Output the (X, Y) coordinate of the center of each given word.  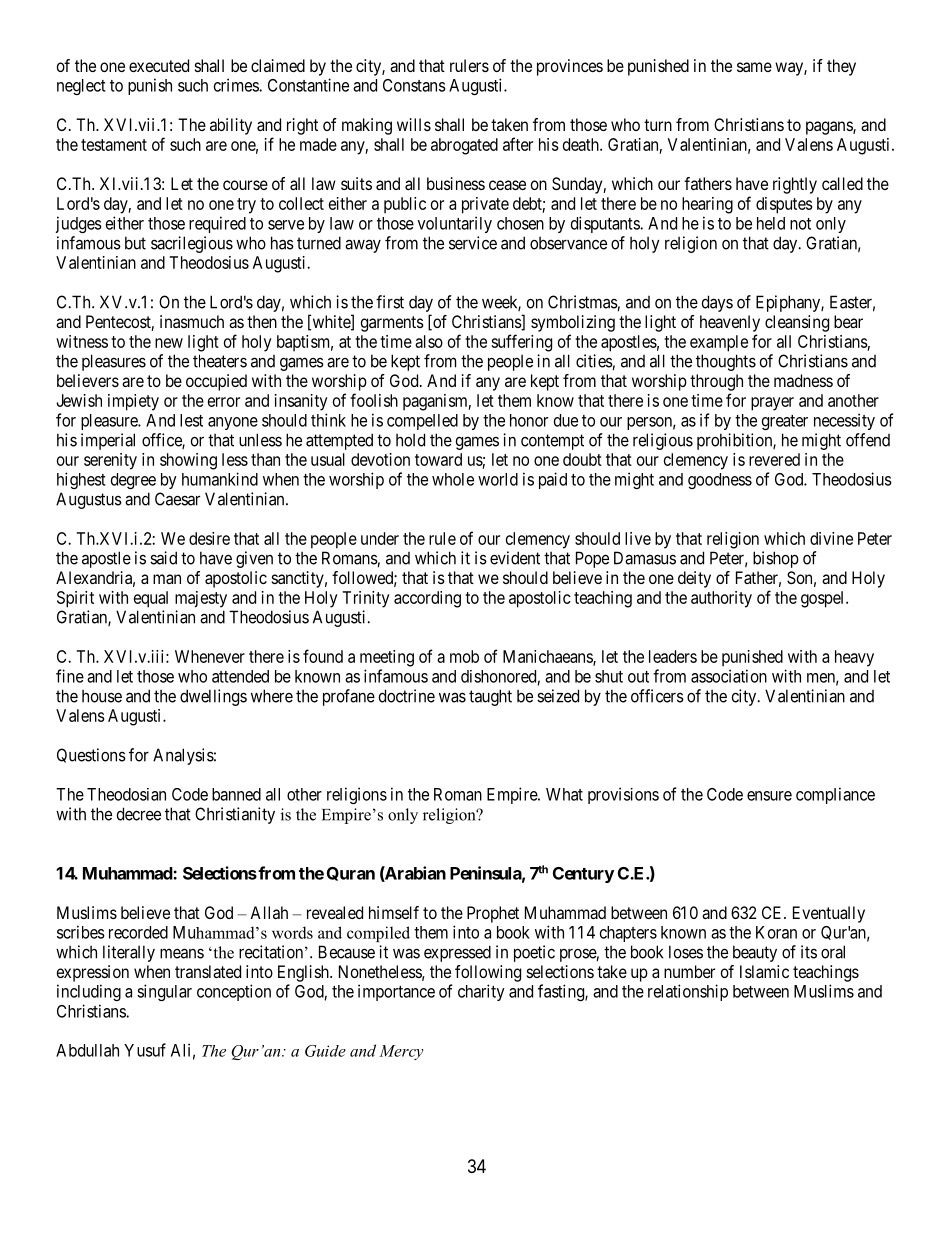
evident (515, 558)
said (163, 558)
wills (414, 124)
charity (481, 992)
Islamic (764, 971)
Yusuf (145, 1050)
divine (831, 538)
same (754, 67)
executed (159, 65)
